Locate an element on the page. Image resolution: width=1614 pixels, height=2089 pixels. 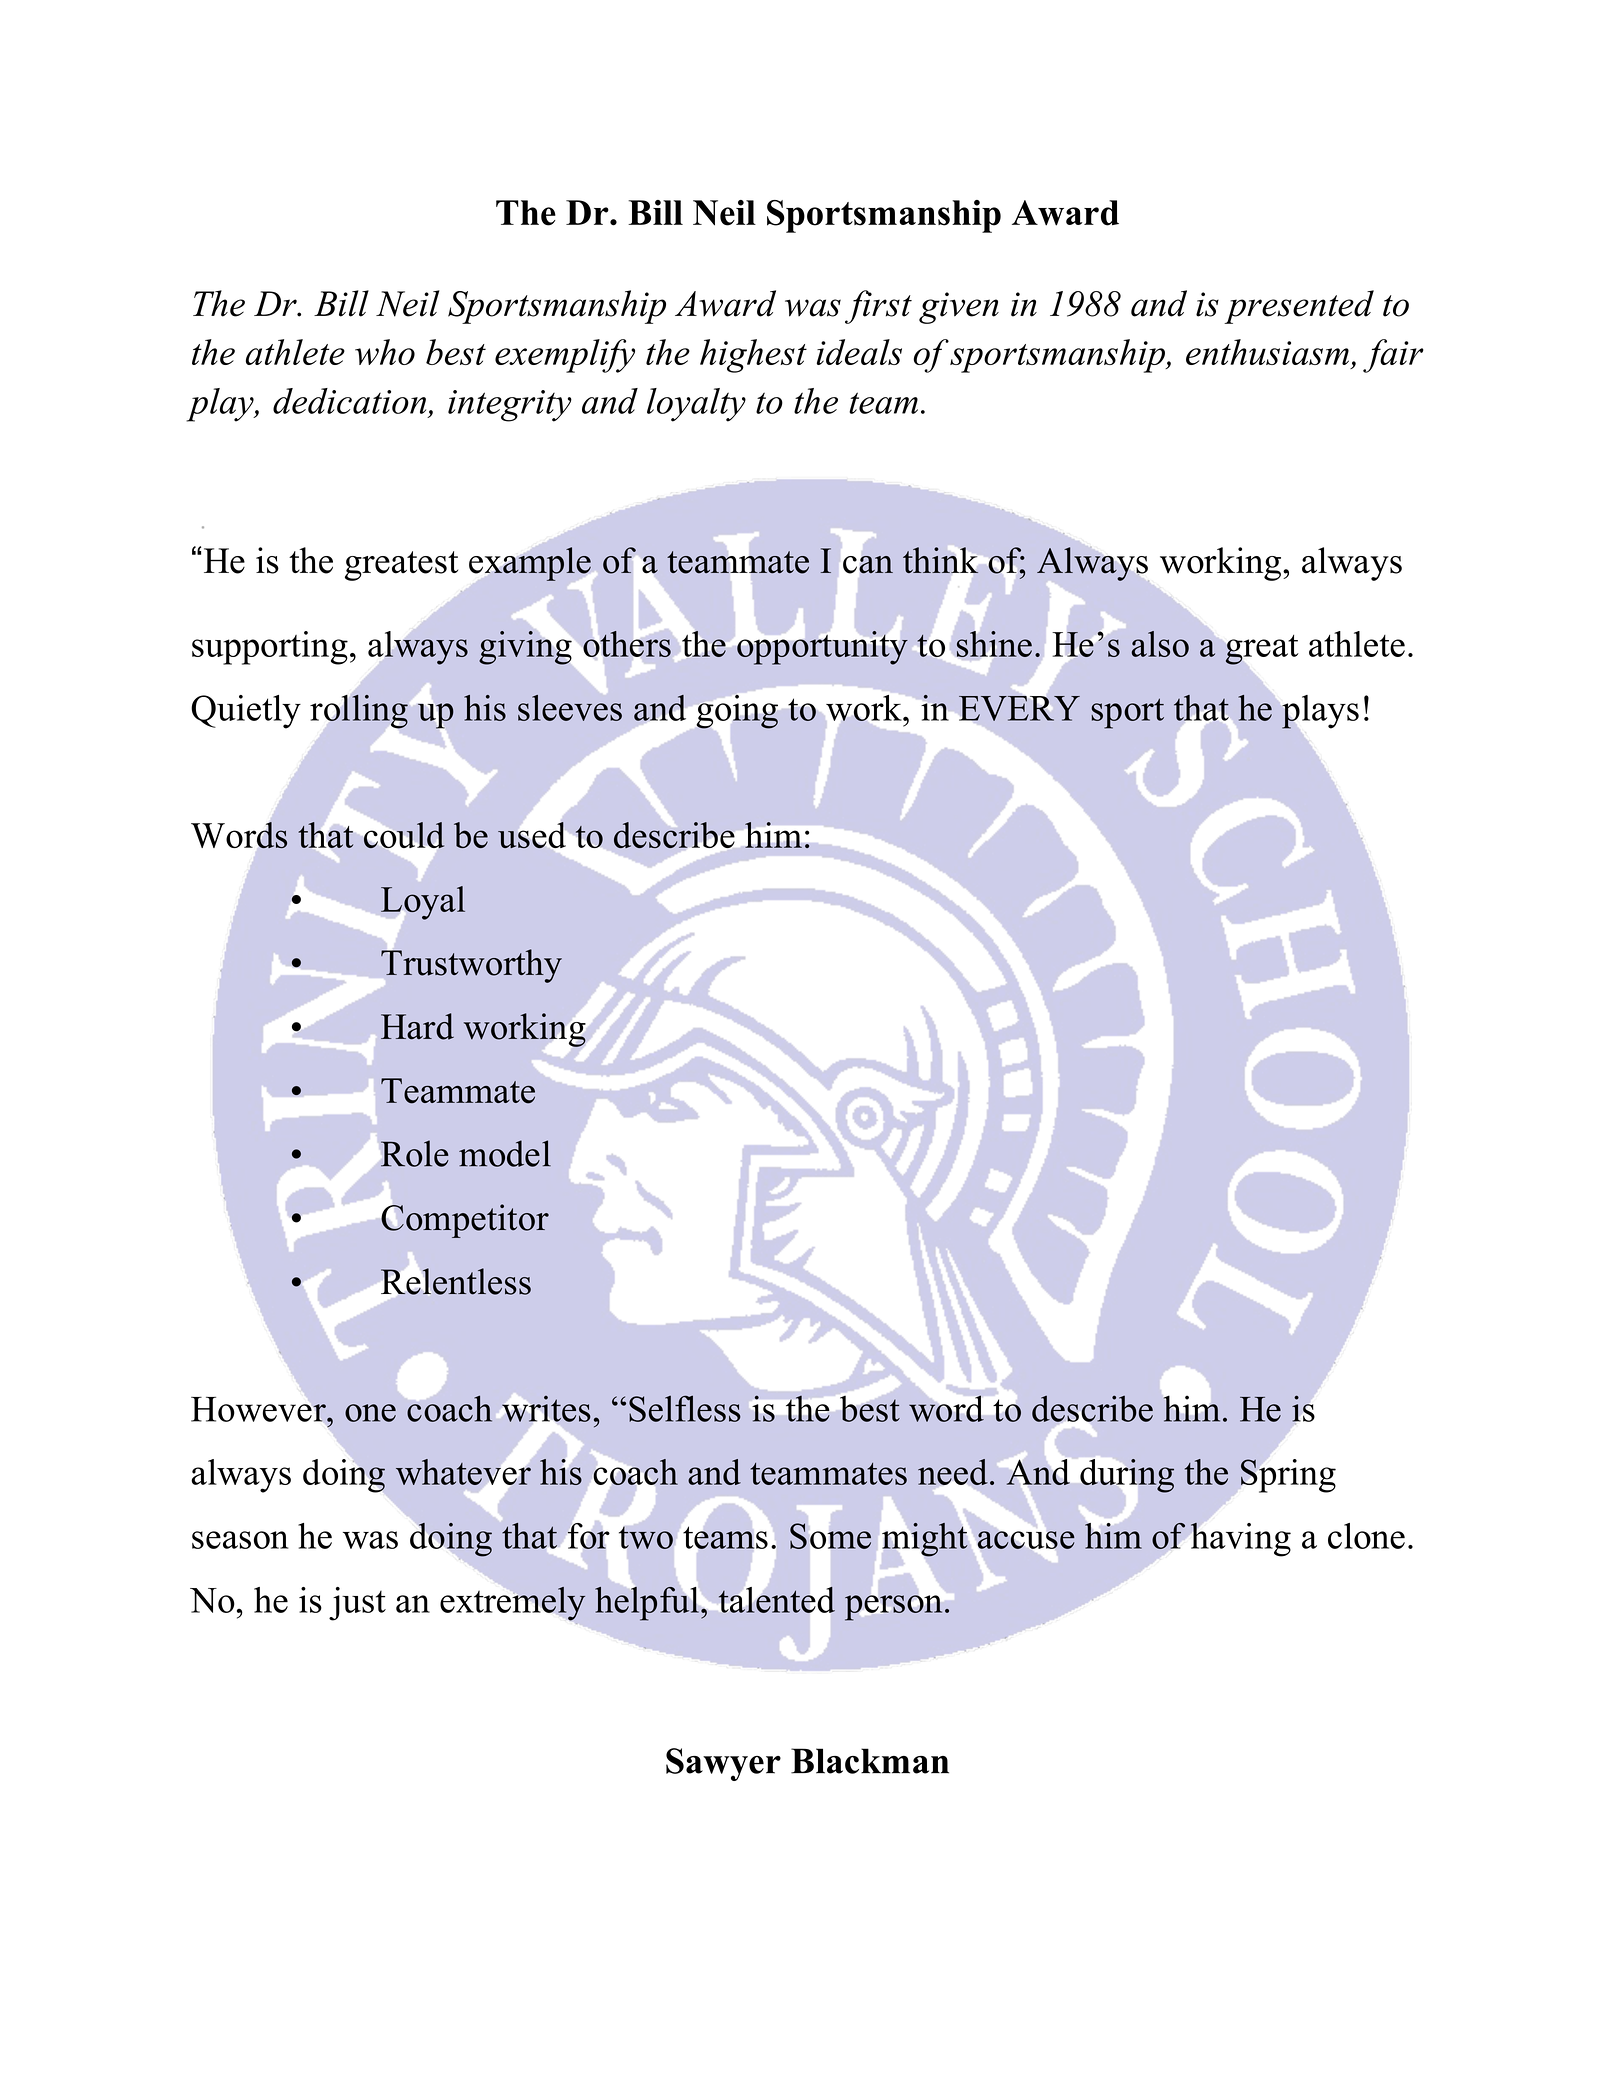
could is located at coordinates (404, 835).
